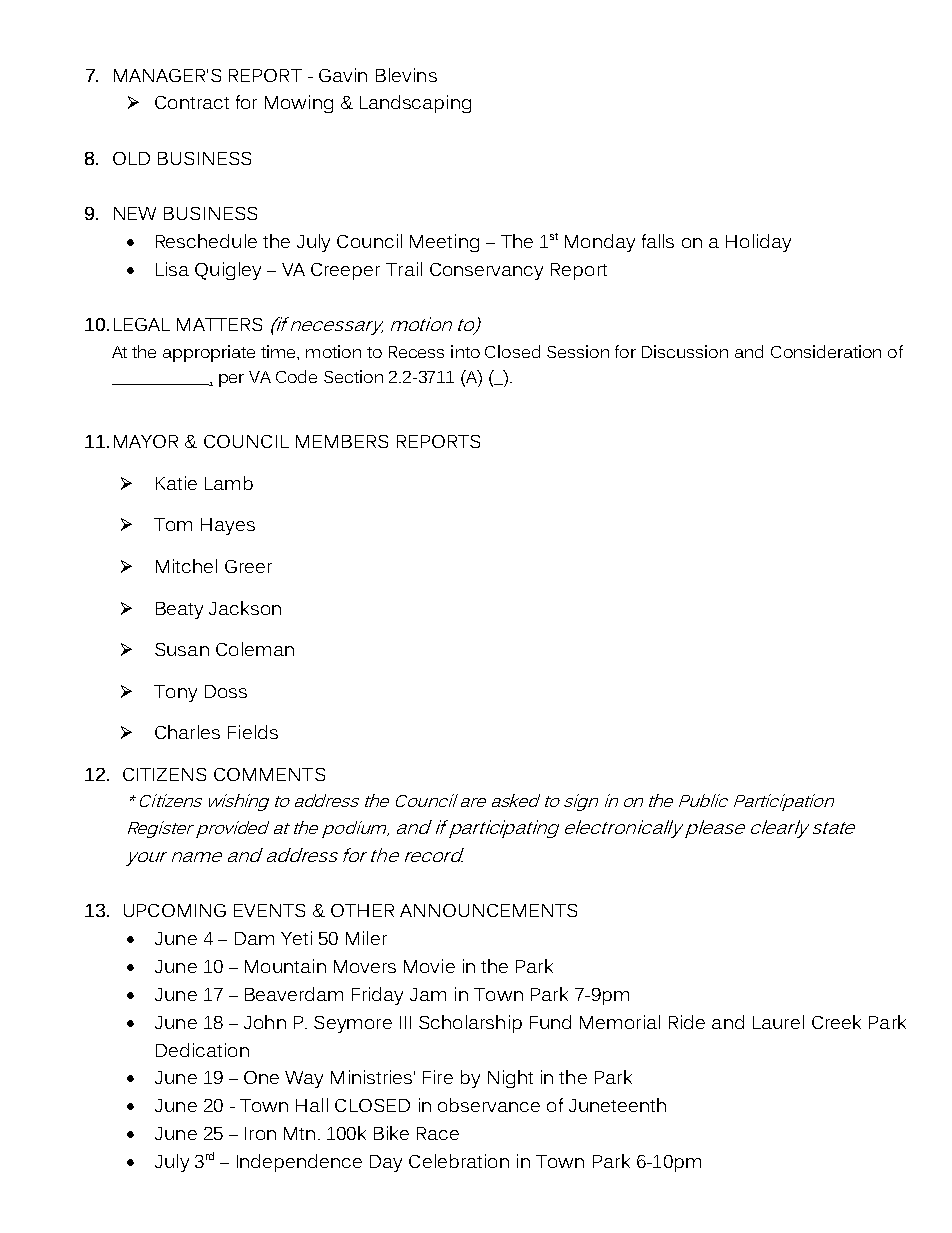  Describe the element at coordinates (489, 1105) in the image. I see `observance` at that location.
